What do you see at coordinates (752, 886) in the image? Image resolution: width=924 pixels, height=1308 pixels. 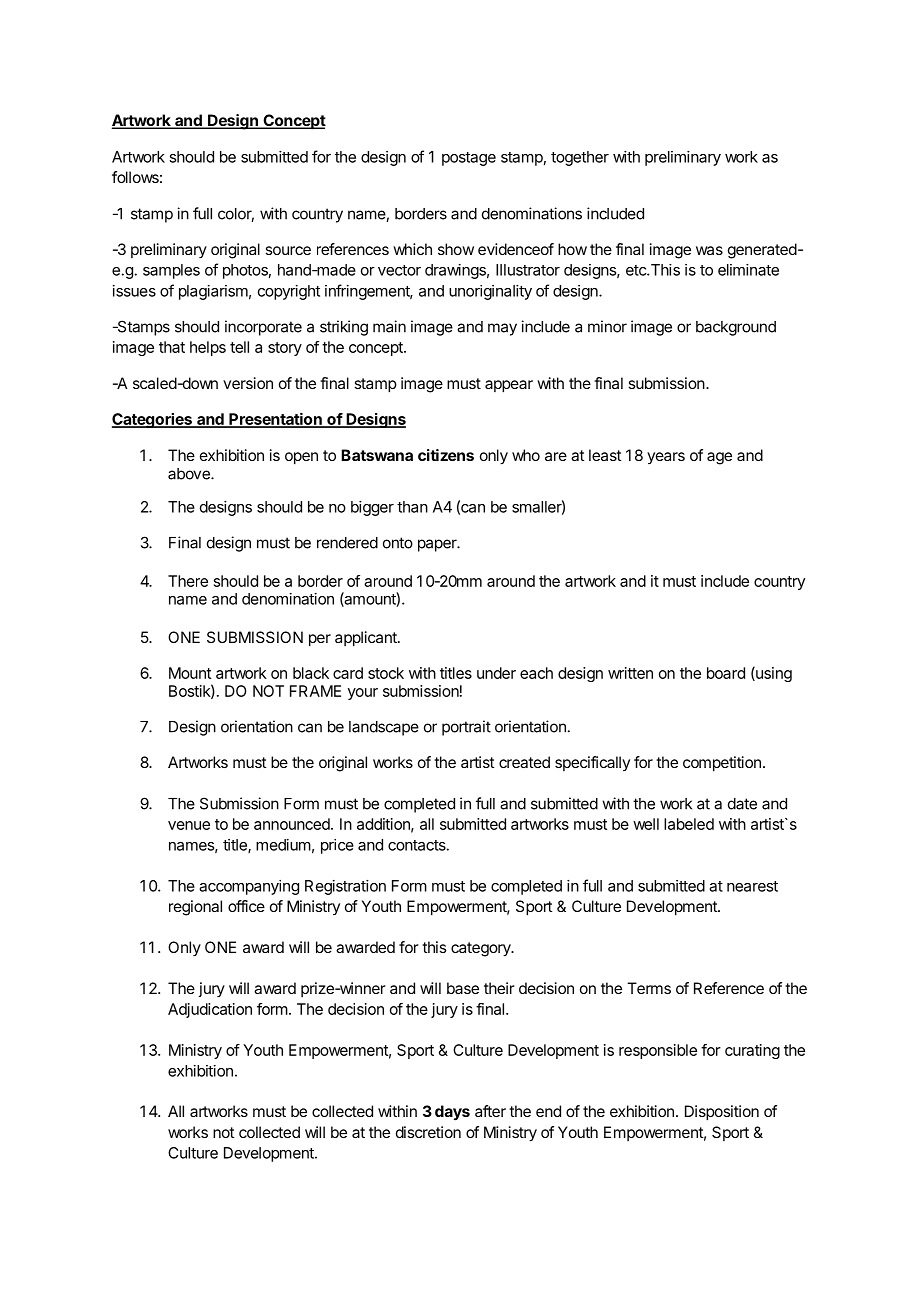 I see `nearest` at bounding box center [752, 886].
